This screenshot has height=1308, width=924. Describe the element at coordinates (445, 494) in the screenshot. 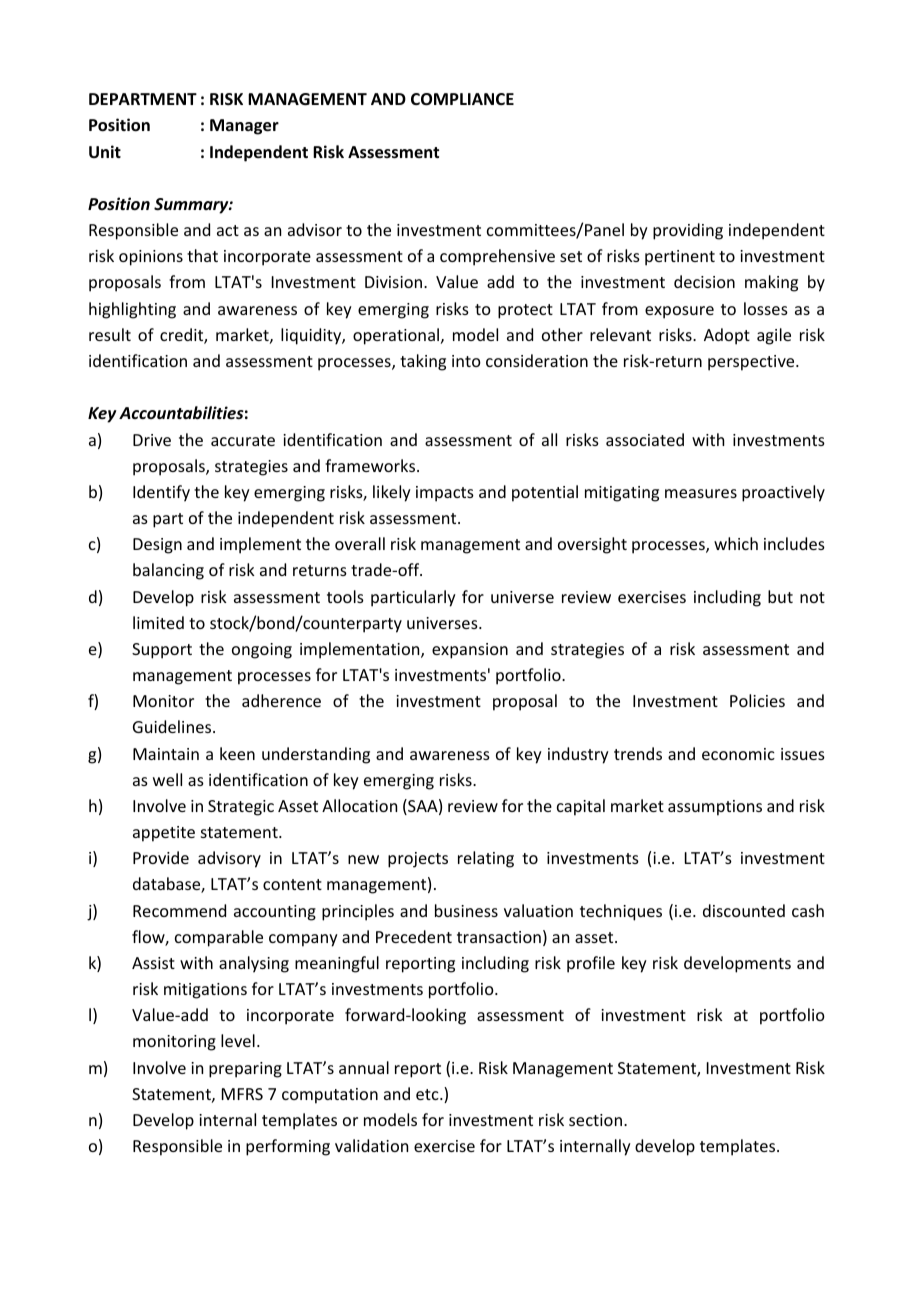

I see `impacts` at that location.
